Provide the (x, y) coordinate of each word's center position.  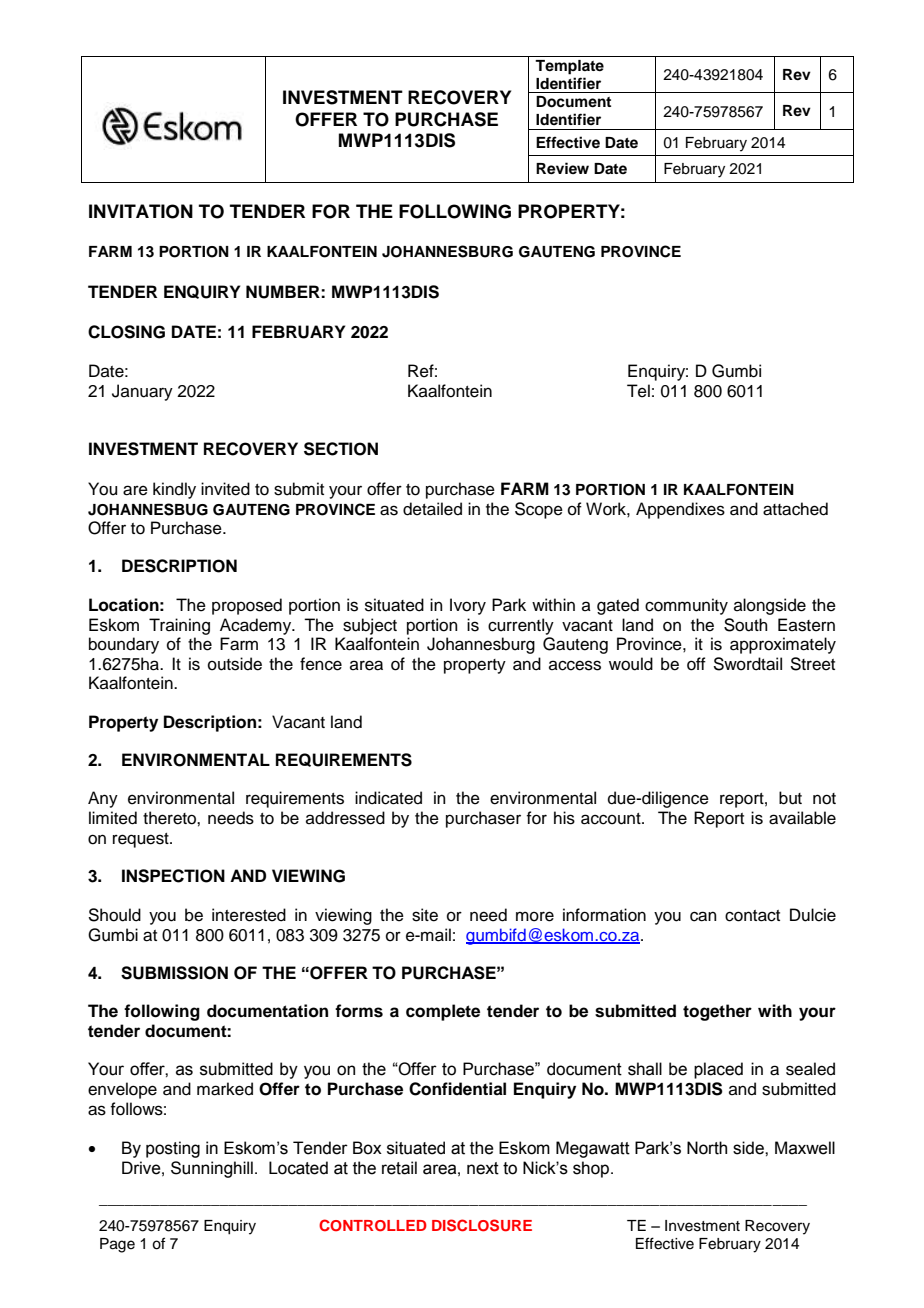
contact (752, 916)
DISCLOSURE (482, 1225)
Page (117, 1245)
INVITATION (141, 211)
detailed (432, 509)
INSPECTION (173, 876)
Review (562, 168)
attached (795, 509)
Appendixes (680, 510)
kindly (174, 490)
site (425, 915)
